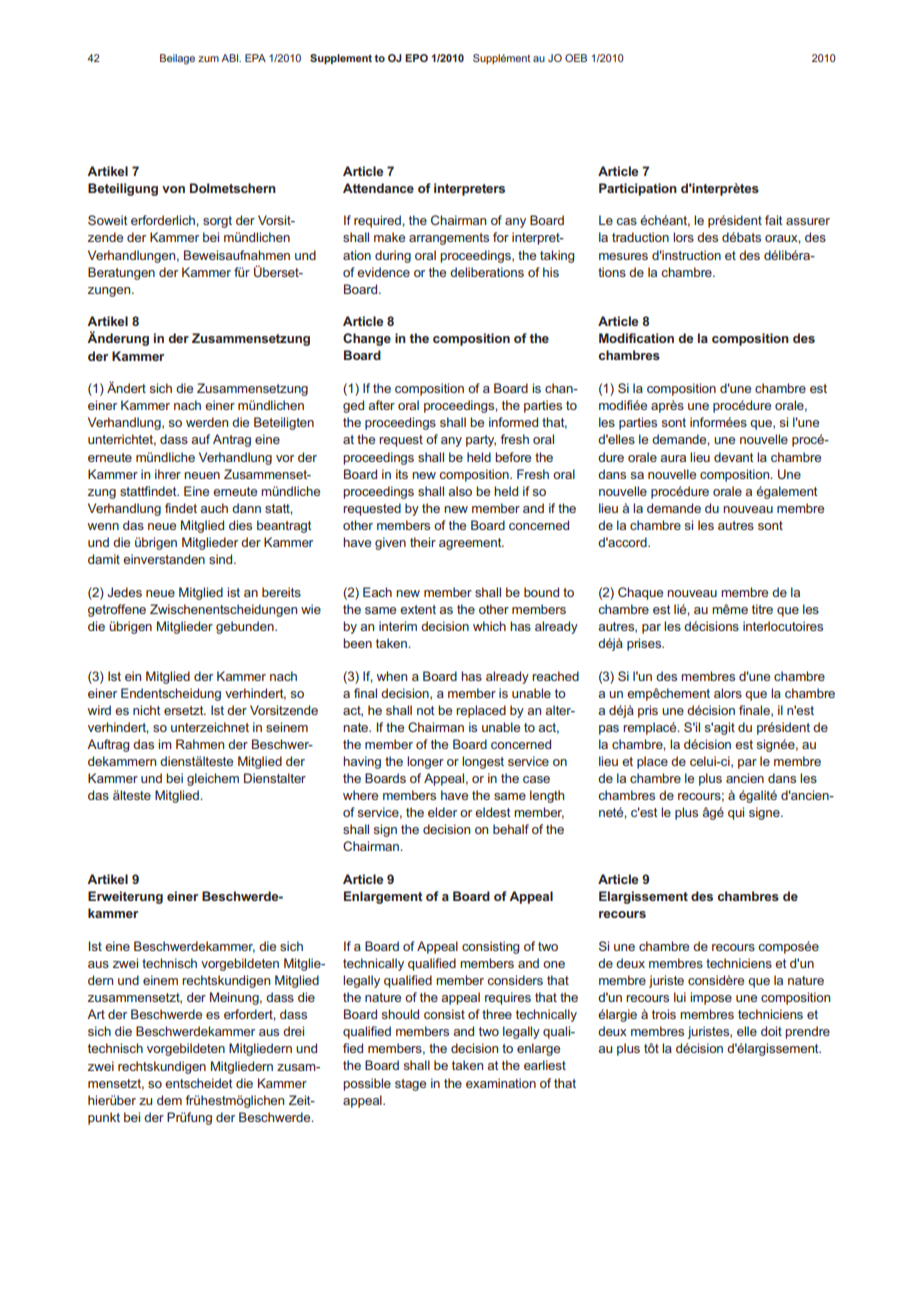  What do you see at coordinates (771, 1031) in the page?
I see `doit` at bounding box center [771, 1031].
